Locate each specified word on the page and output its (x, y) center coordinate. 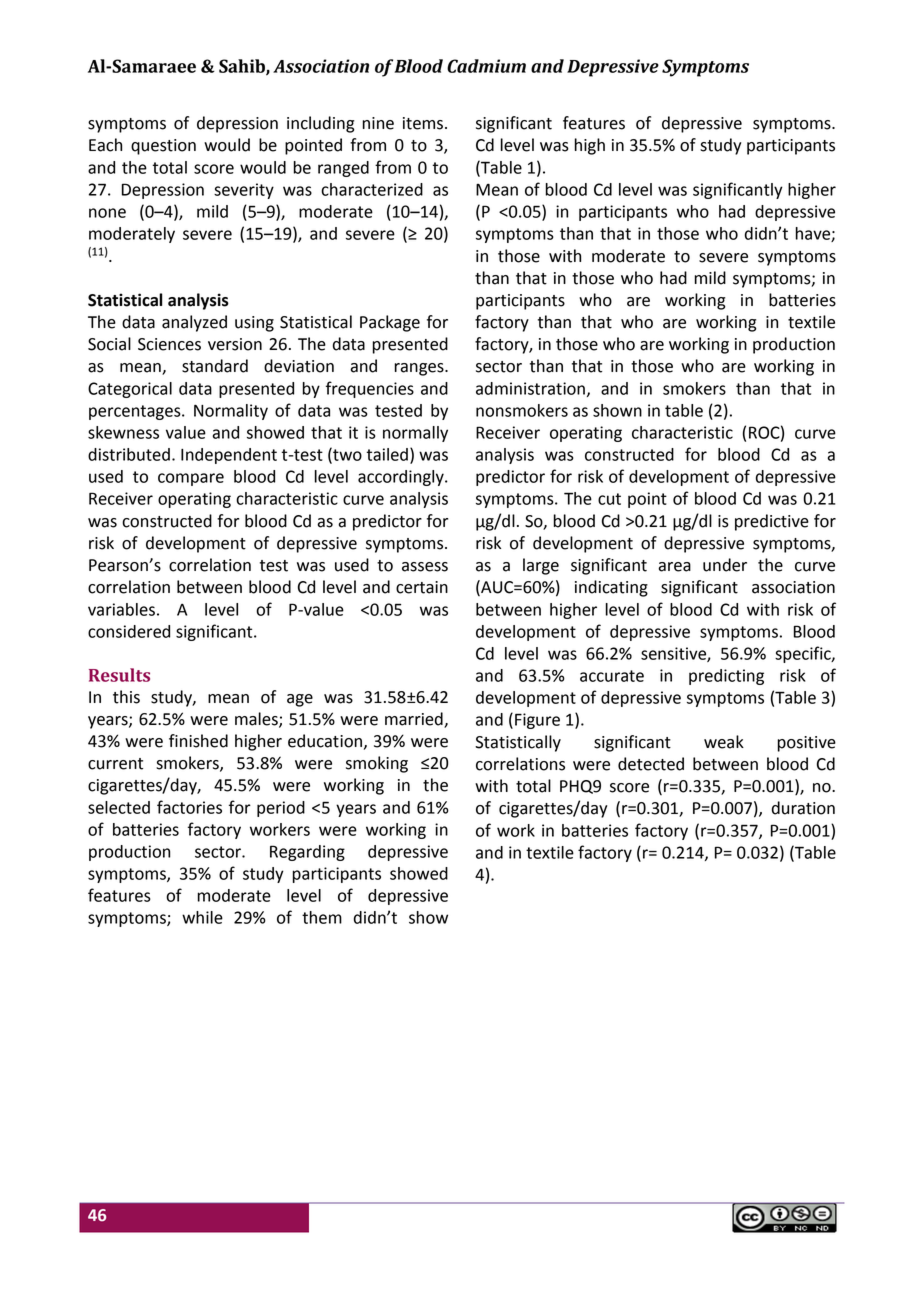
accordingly (402, 478)
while (202, 917)
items (423, 123)
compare (191, 479)
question (163, 147)
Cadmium (486, 66)
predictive (772, 522)
